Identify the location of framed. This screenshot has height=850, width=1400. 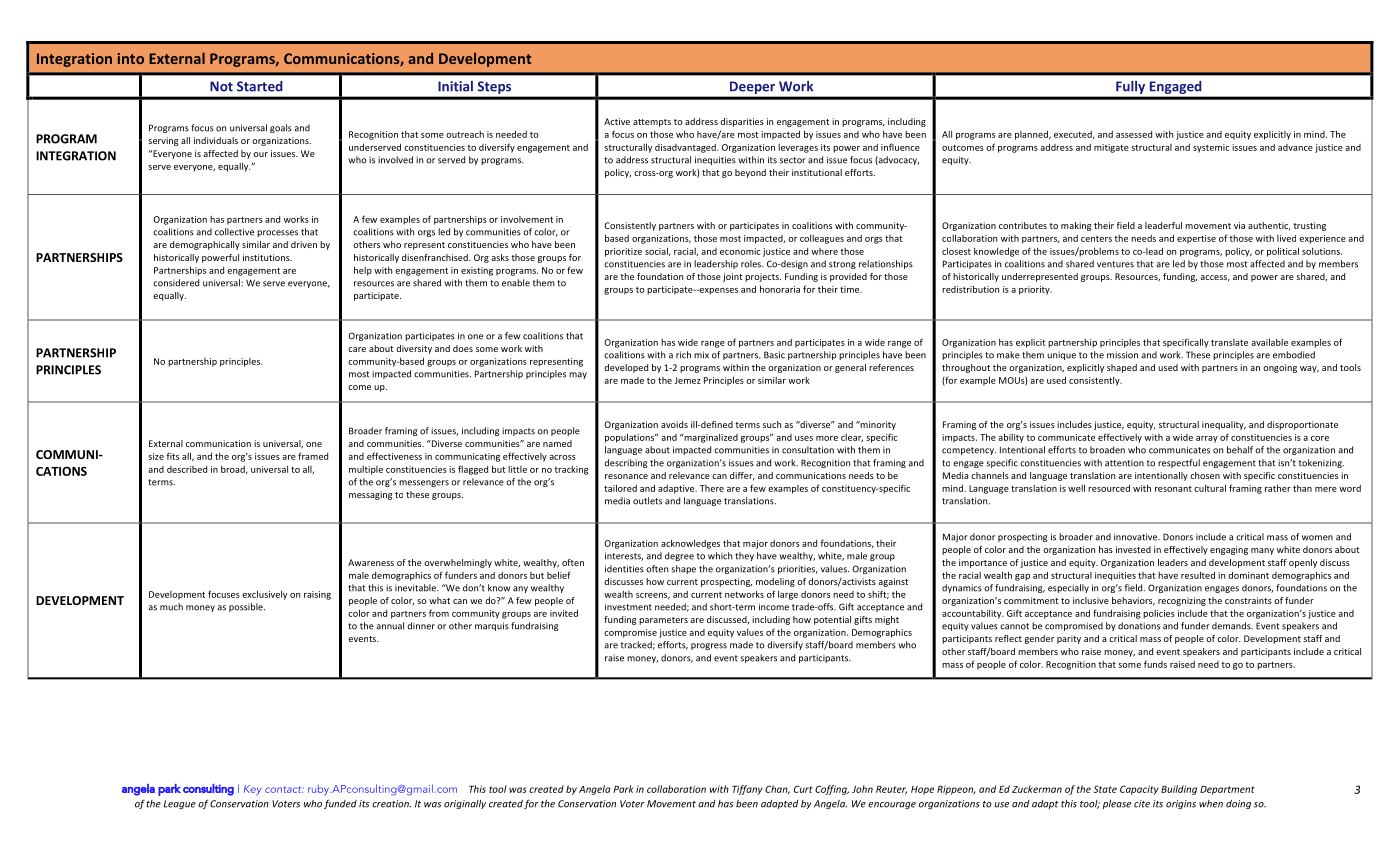
(313, 456).
